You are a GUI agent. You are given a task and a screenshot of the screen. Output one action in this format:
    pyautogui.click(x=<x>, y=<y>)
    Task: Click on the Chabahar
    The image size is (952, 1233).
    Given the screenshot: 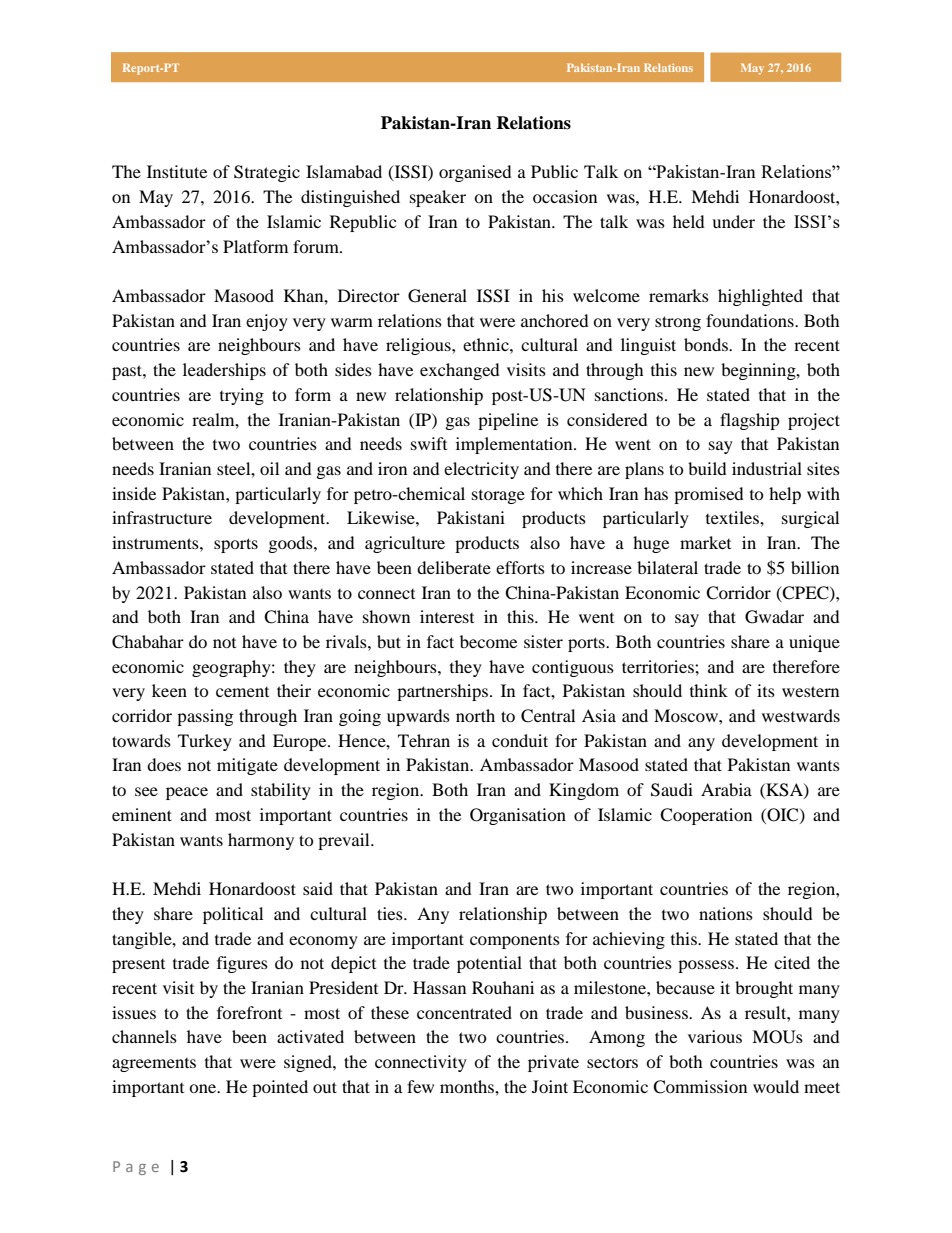 What is the action you would take?
    pyautogui.click(x=148, y=642)
